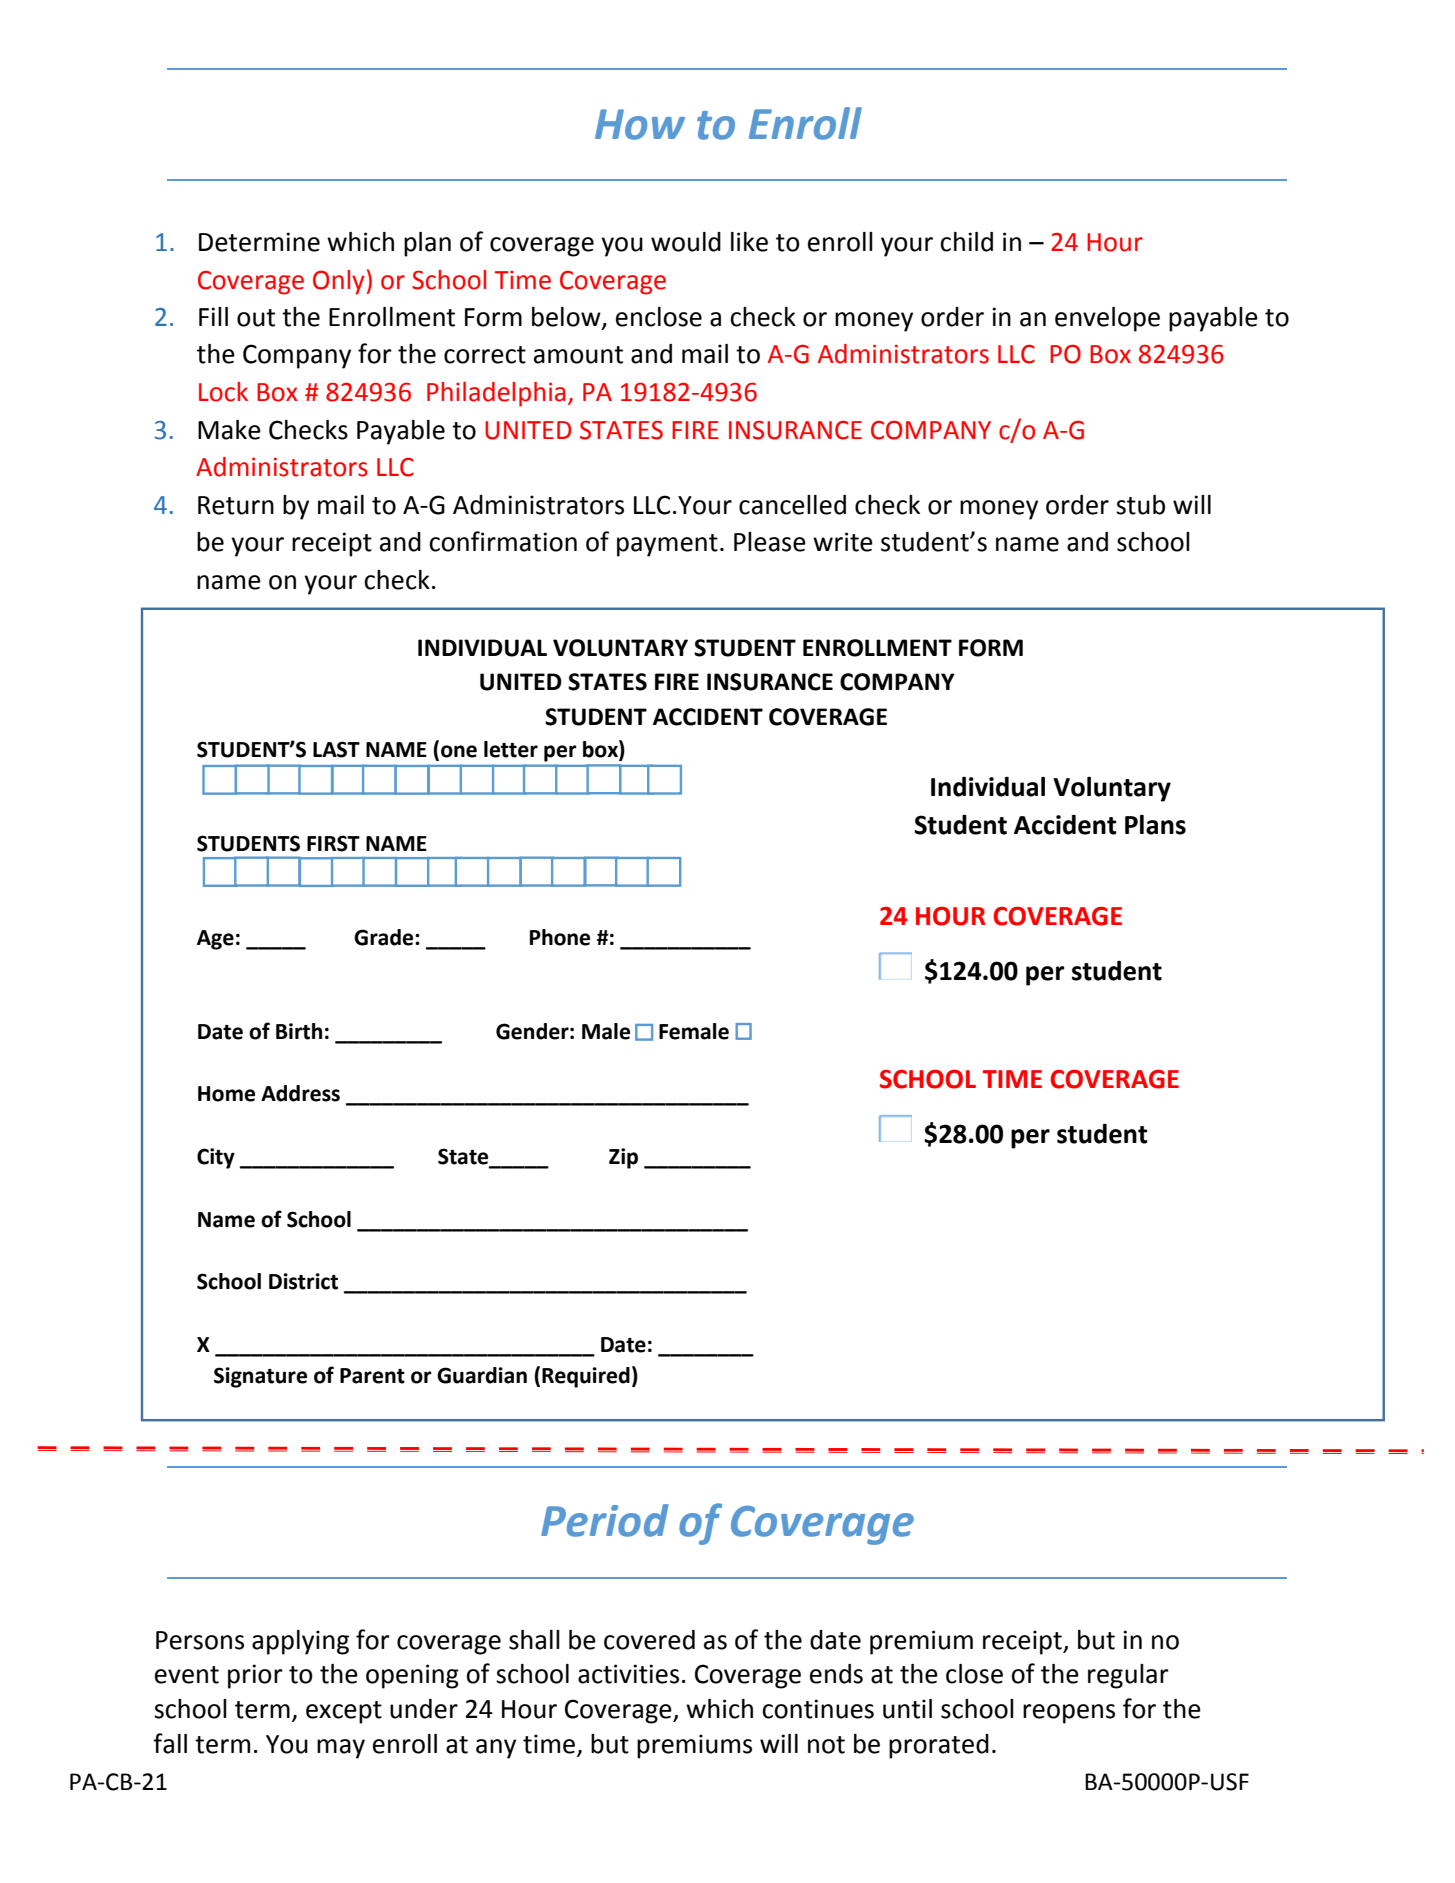  What do you see at coordinates (640, 124) in the document?
I see `How` at bounding box center [640, 124].
